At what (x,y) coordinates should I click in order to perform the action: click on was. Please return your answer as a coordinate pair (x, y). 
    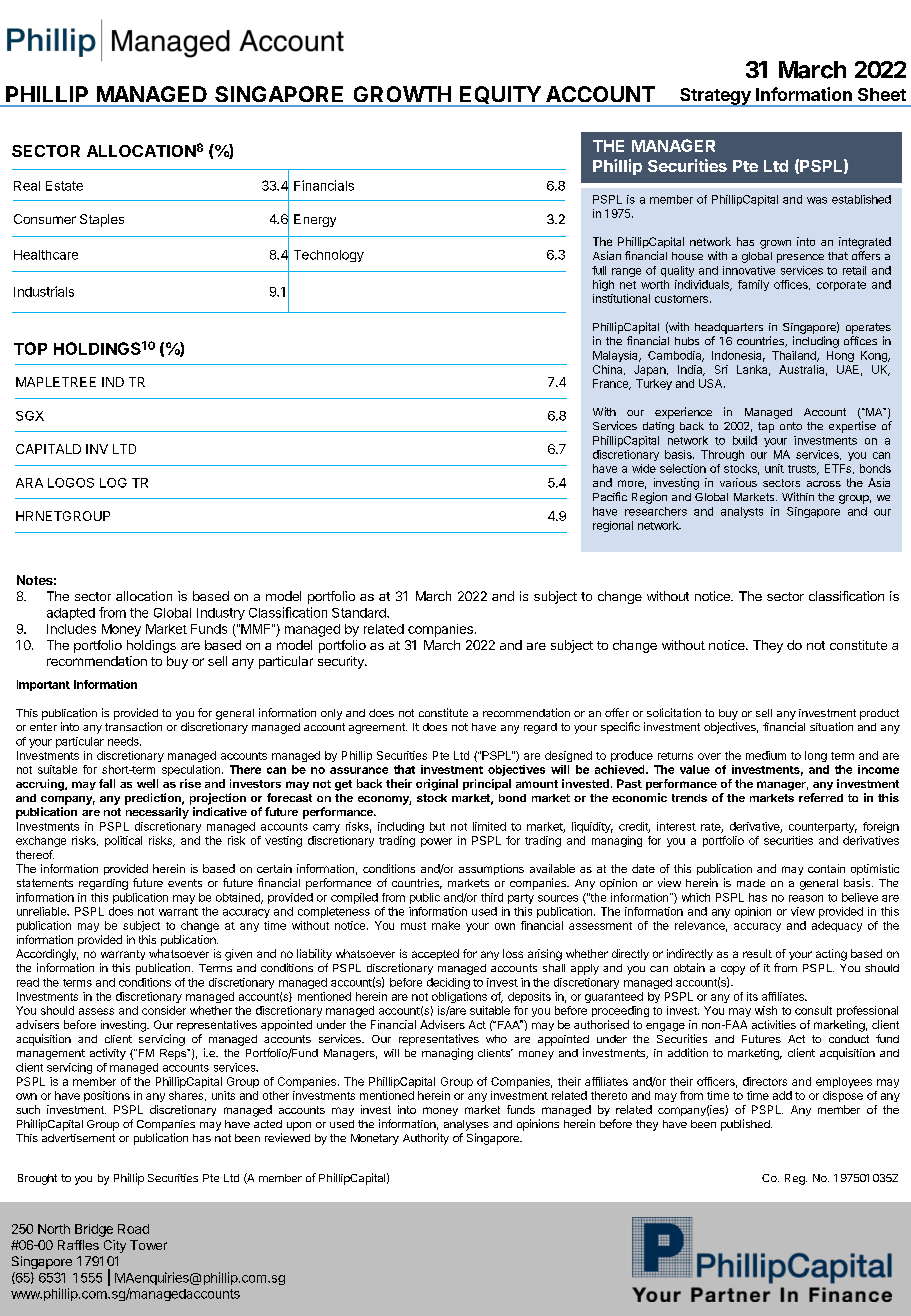
    Looking at the image, I should click on (817, 200).
